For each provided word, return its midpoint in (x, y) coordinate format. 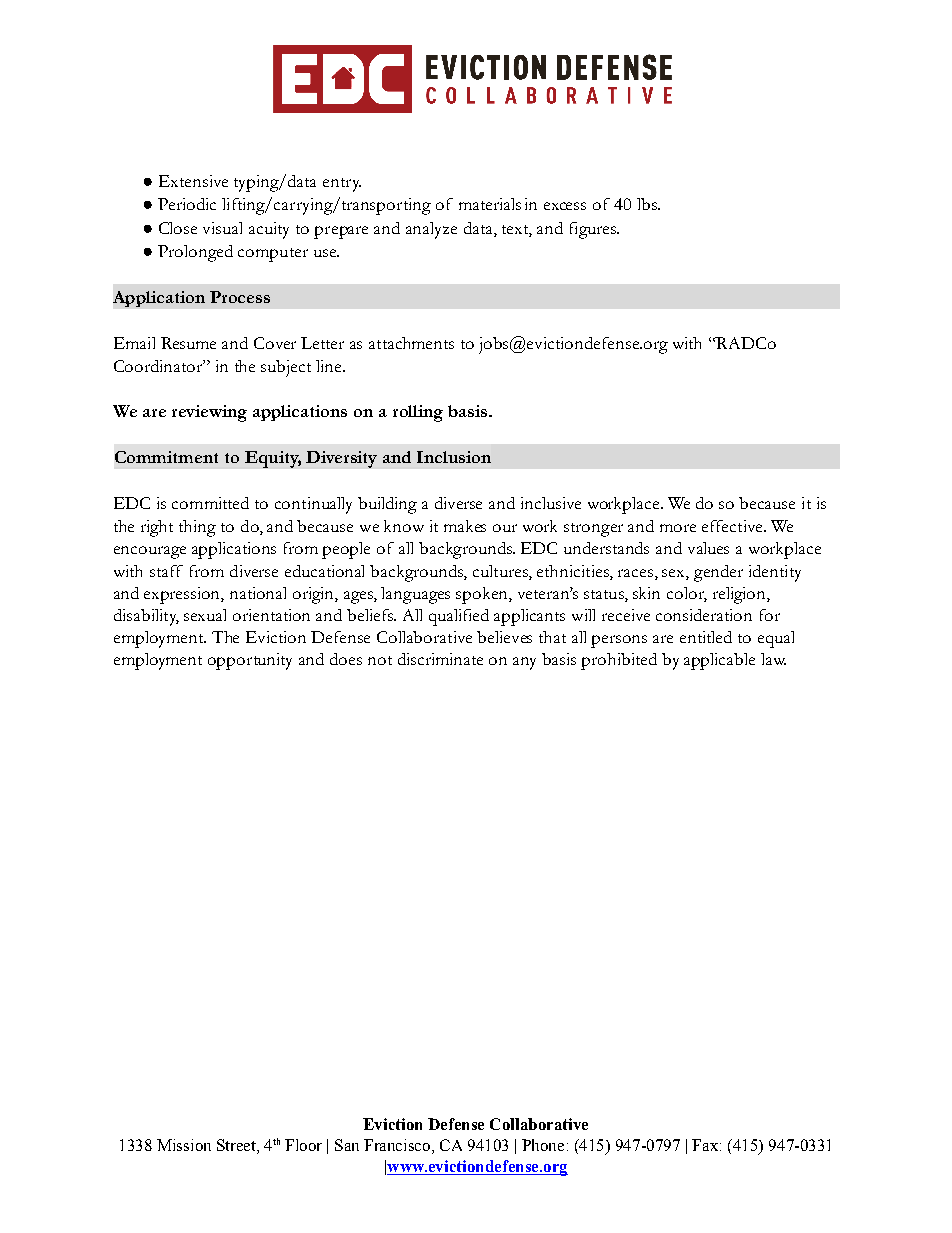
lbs (648, 204)
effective (733, 526)
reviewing (209, 413)
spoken (483, 595)
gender (718, 573)
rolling (418, 413)
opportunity (250, 661)
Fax (705, 1145)
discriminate (440, 659)
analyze (431, 230)
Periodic (187, 204)
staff (166, 571)
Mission (184, 1145)
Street (237, 1146)
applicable (719, 661)
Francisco (397, 1145)
